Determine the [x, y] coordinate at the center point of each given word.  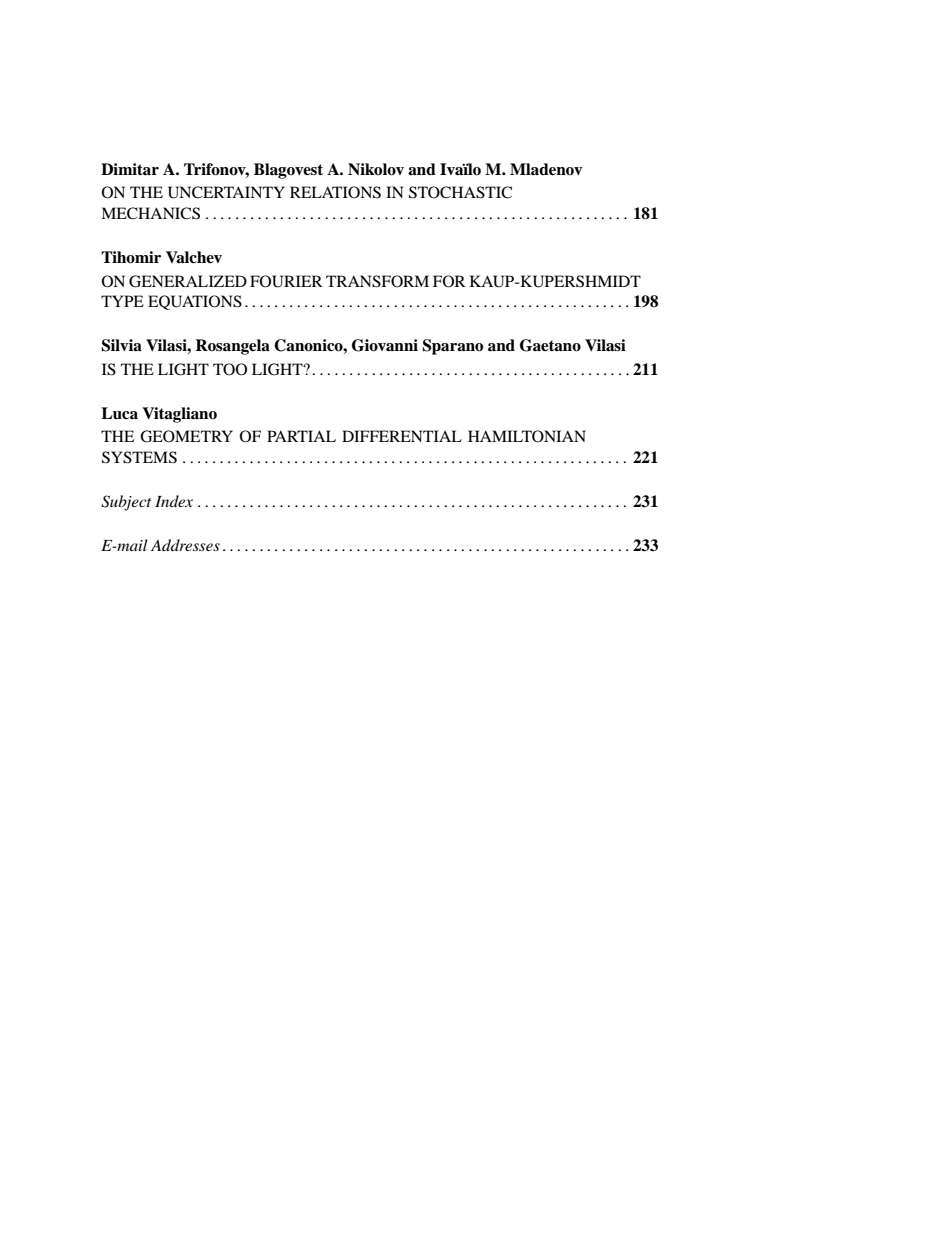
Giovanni [385, 345]
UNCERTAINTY [226, 192]
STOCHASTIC [460, 192]
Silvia [121, 345]
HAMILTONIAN [527, 436]
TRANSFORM [377, 281]
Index [174, 501]
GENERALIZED [188, 281]
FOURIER [286, 281]
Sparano [452, 347]
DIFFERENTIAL [402, 436]
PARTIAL [301, 436]
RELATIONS [335, 192]
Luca [119, 413]
